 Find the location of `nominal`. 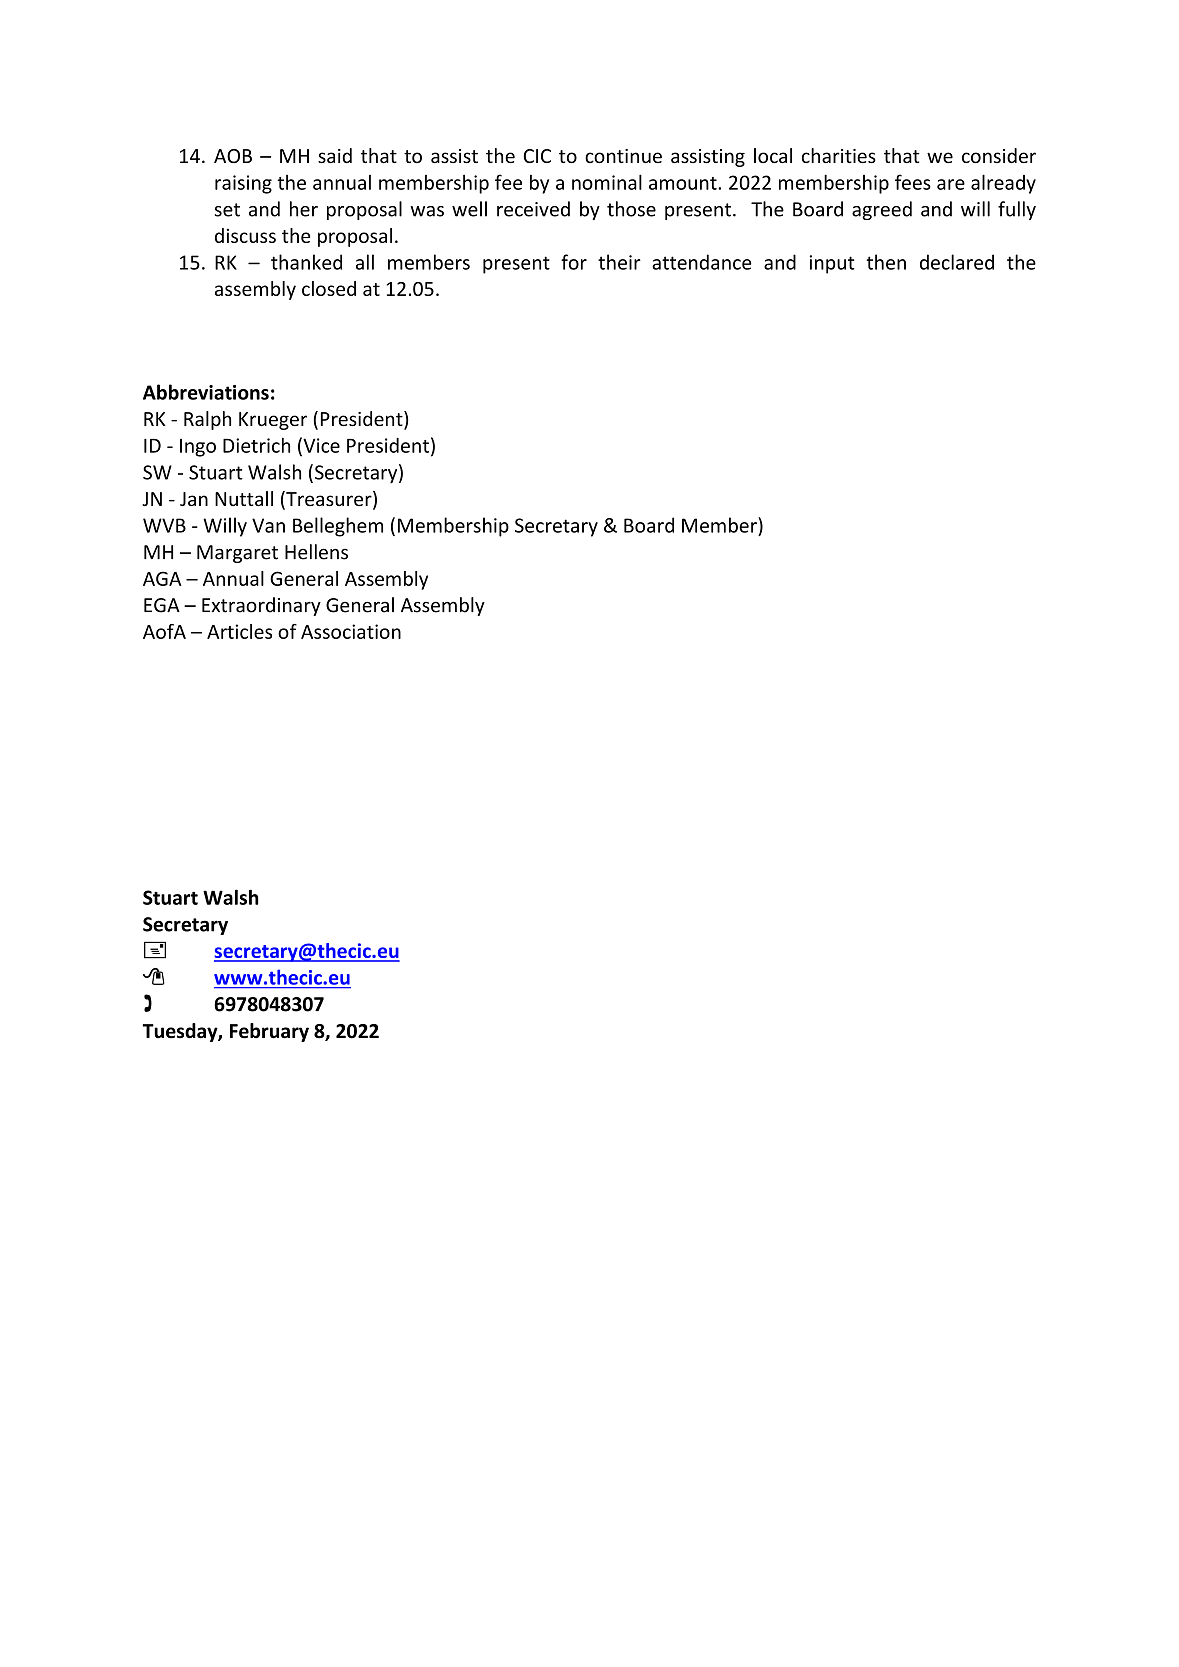

nominal is located at coordinates (607, 182).
